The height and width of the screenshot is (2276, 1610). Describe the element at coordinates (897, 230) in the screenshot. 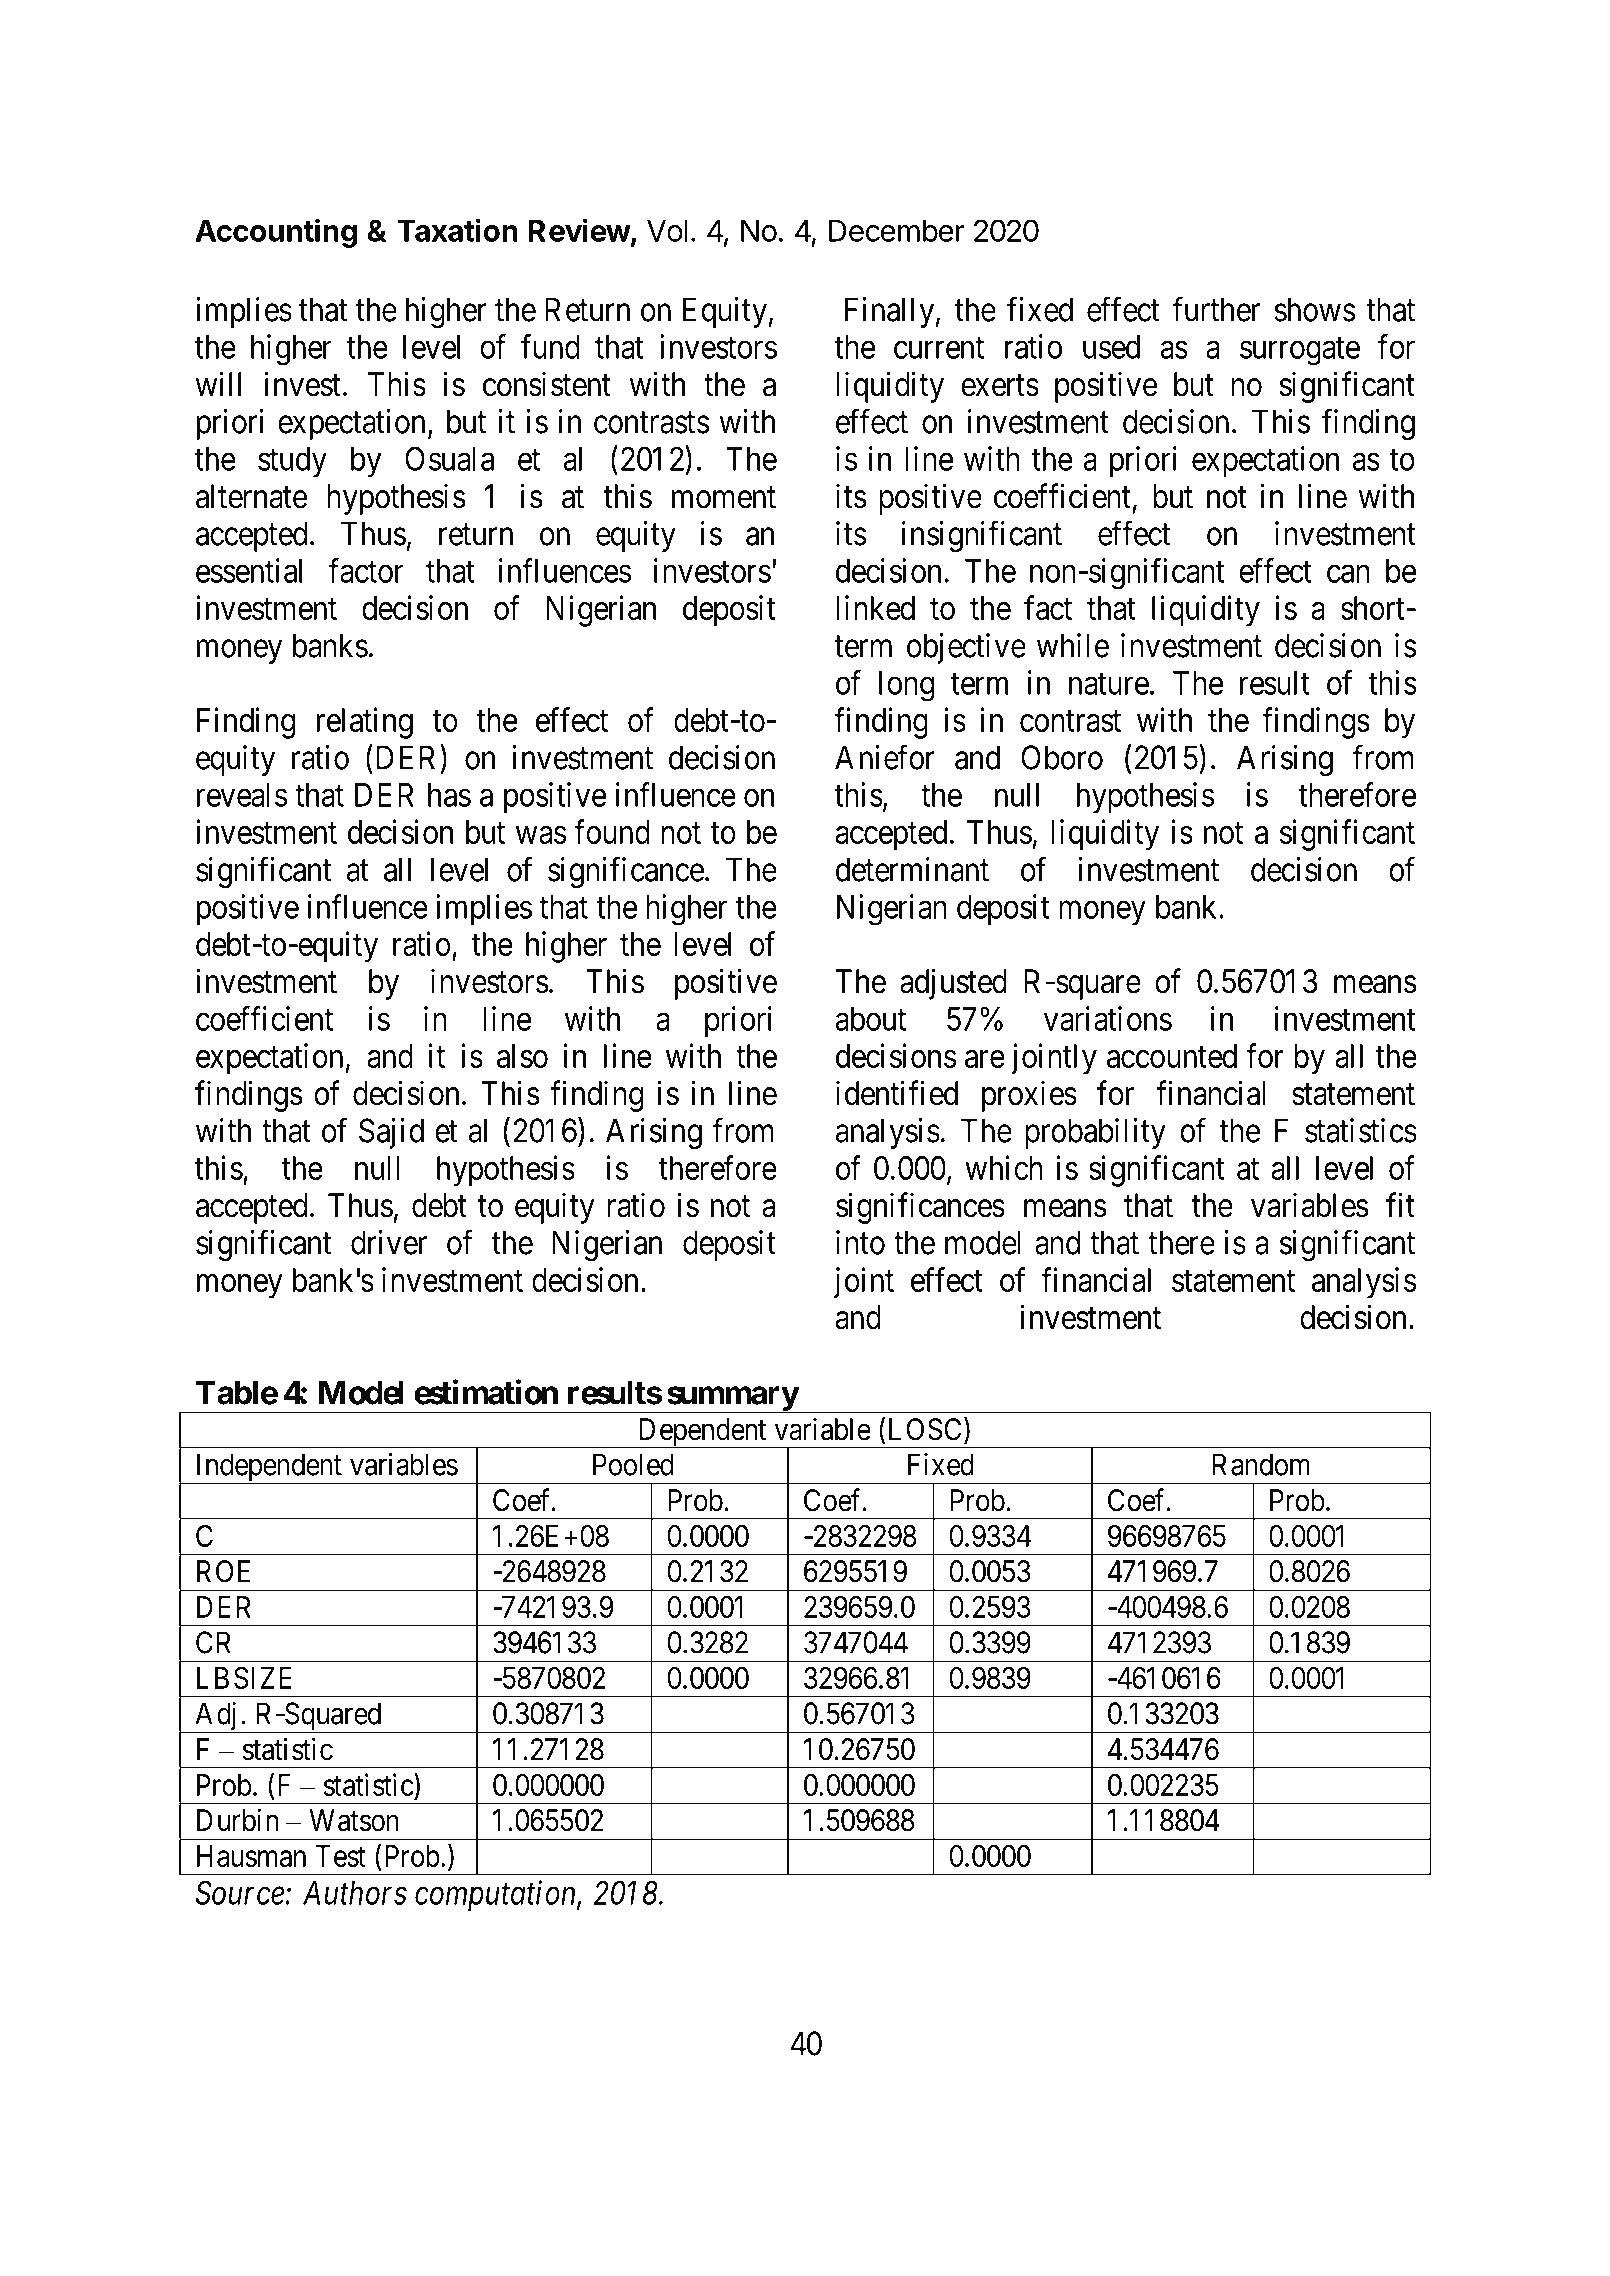

I see `December` at that location.
